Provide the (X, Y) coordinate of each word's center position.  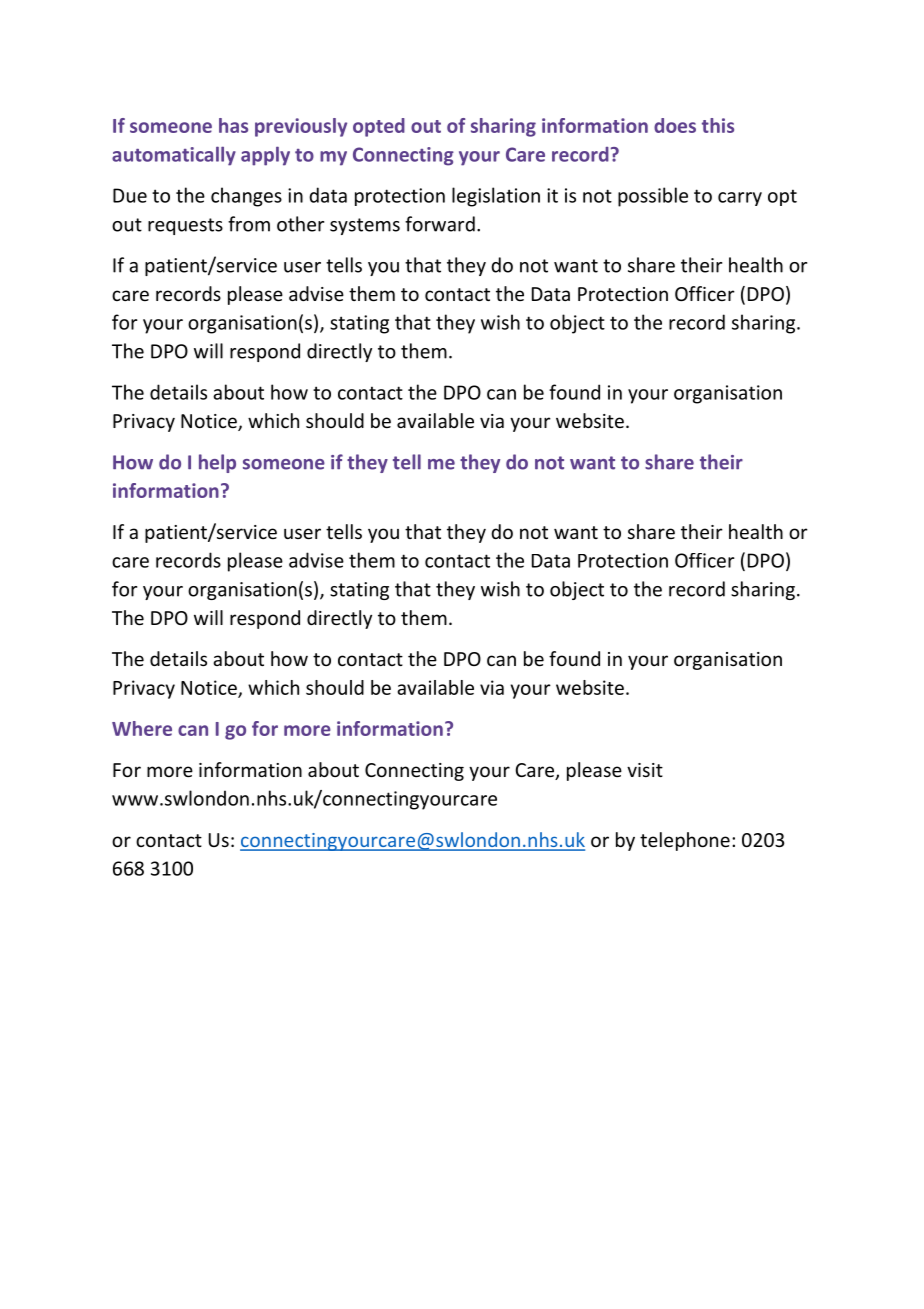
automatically (174, 156)
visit (645, 770)
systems (365, 226)
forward (440, 224)
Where (142, 728)
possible (653, 197)
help (217, 463)
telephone (685, 841)
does (675, 125)
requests (185, 226)
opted (379, 127)
